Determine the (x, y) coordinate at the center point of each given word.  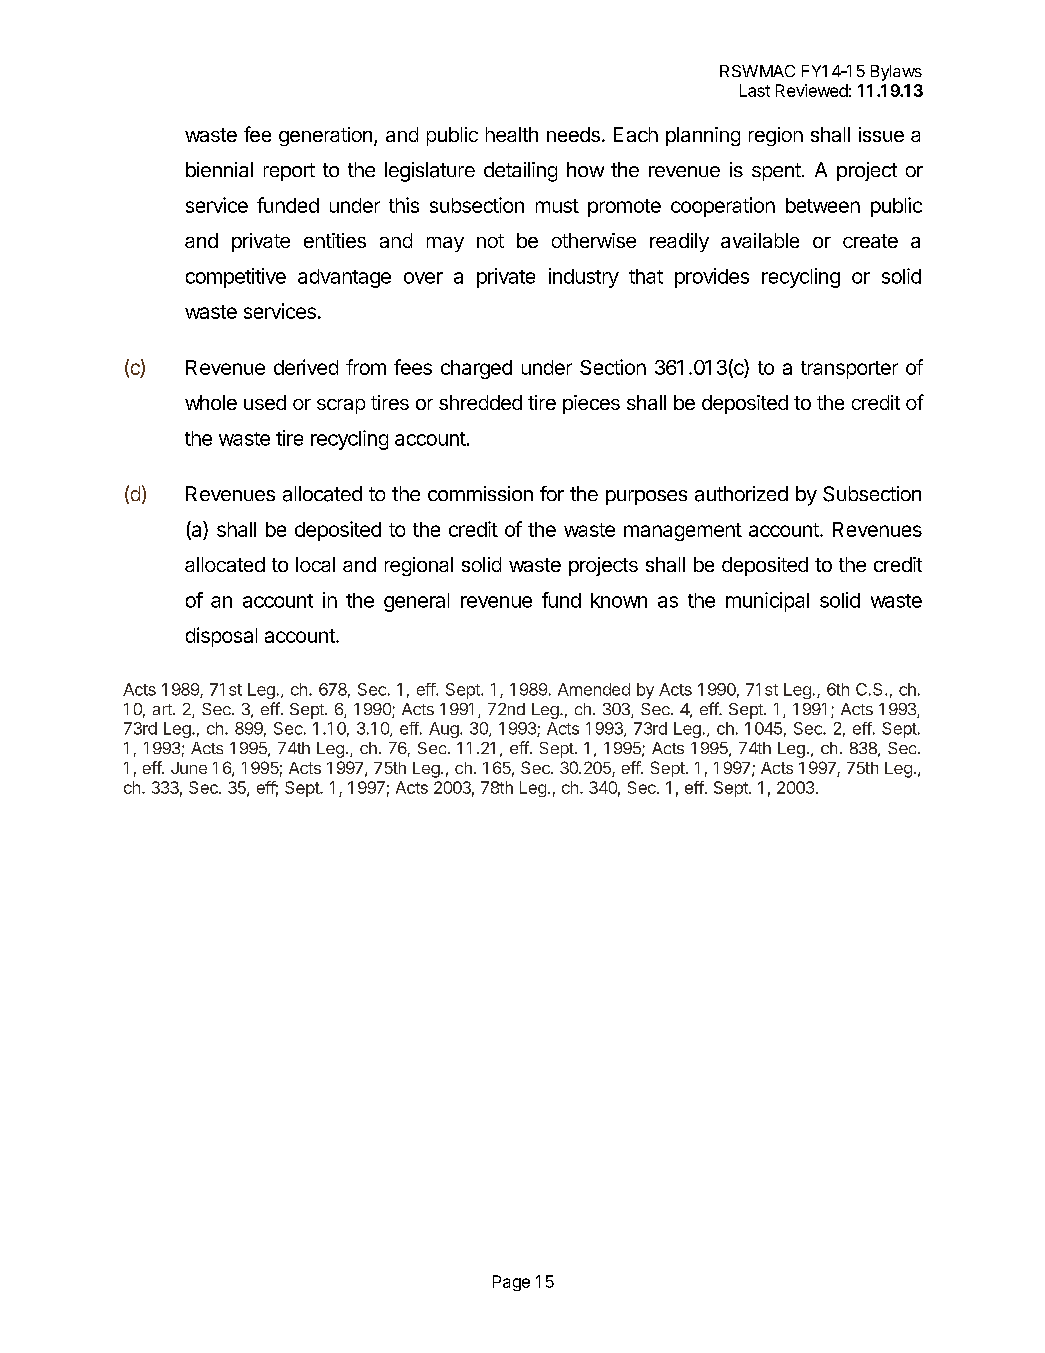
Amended (594, 689)
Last (755, 90)
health (512, 134)
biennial (219, 169)
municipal (767, 602)
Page (511, 1283)
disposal (221, 637)
